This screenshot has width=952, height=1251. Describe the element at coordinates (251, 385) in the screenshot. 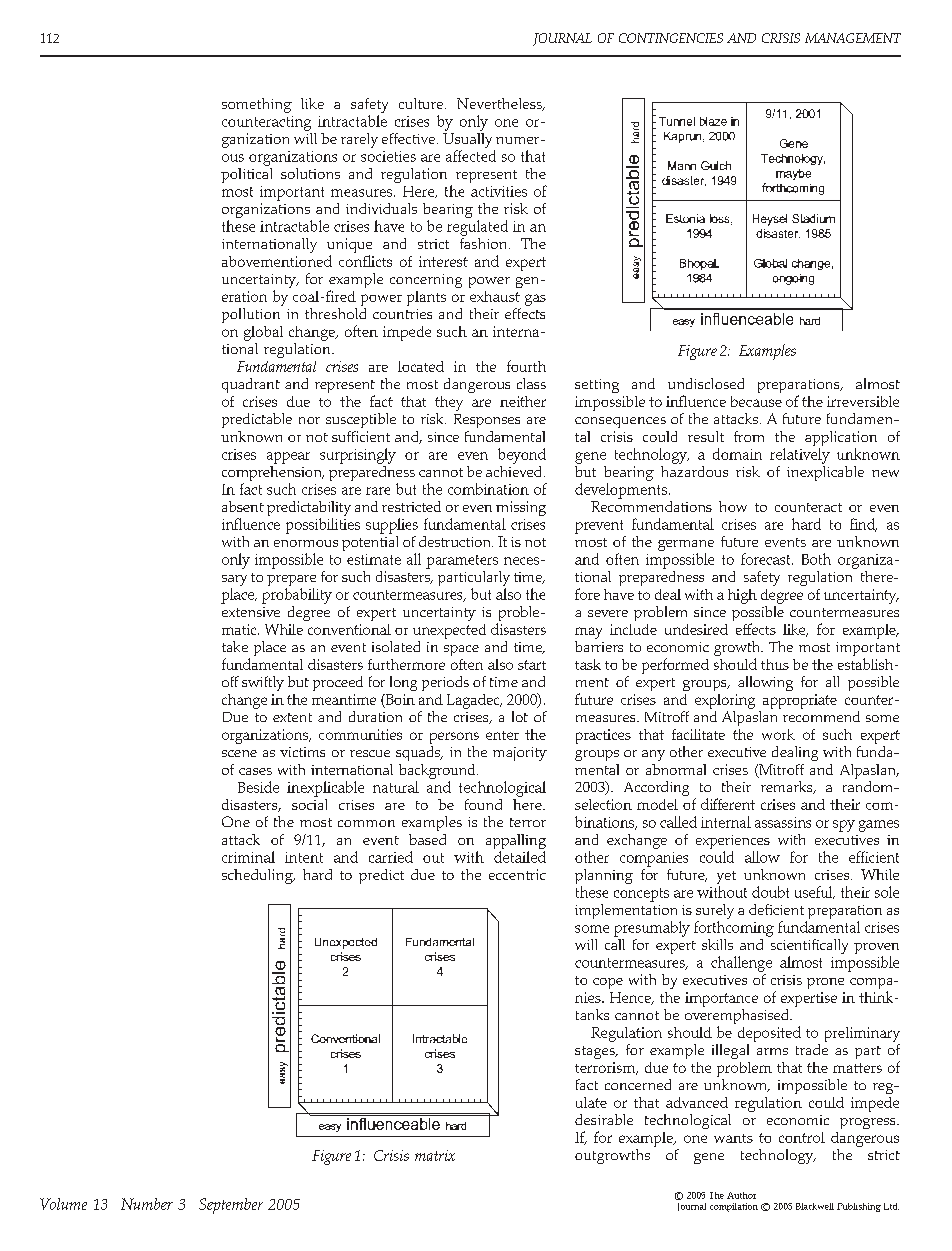

I see `quadrant` at that location.
